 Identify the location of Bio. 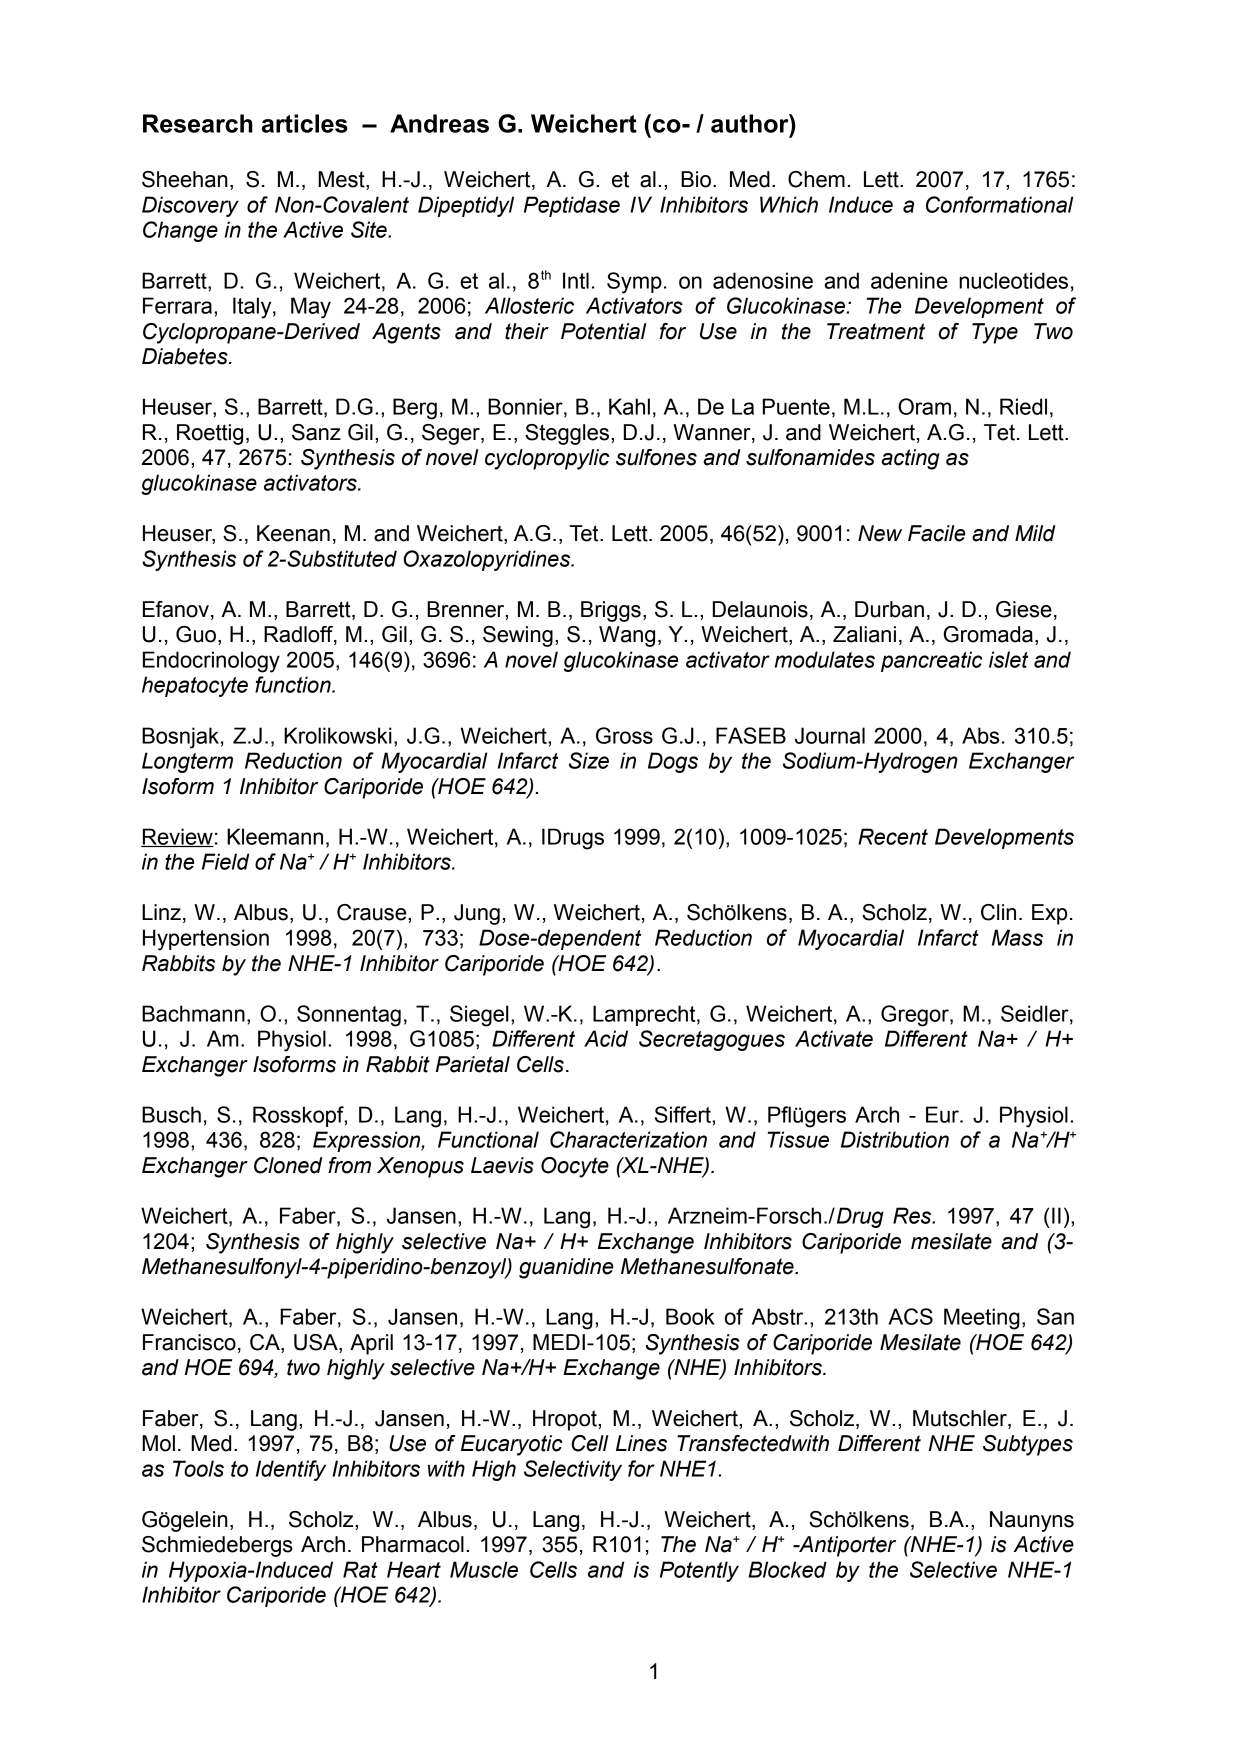
(696, 179).
